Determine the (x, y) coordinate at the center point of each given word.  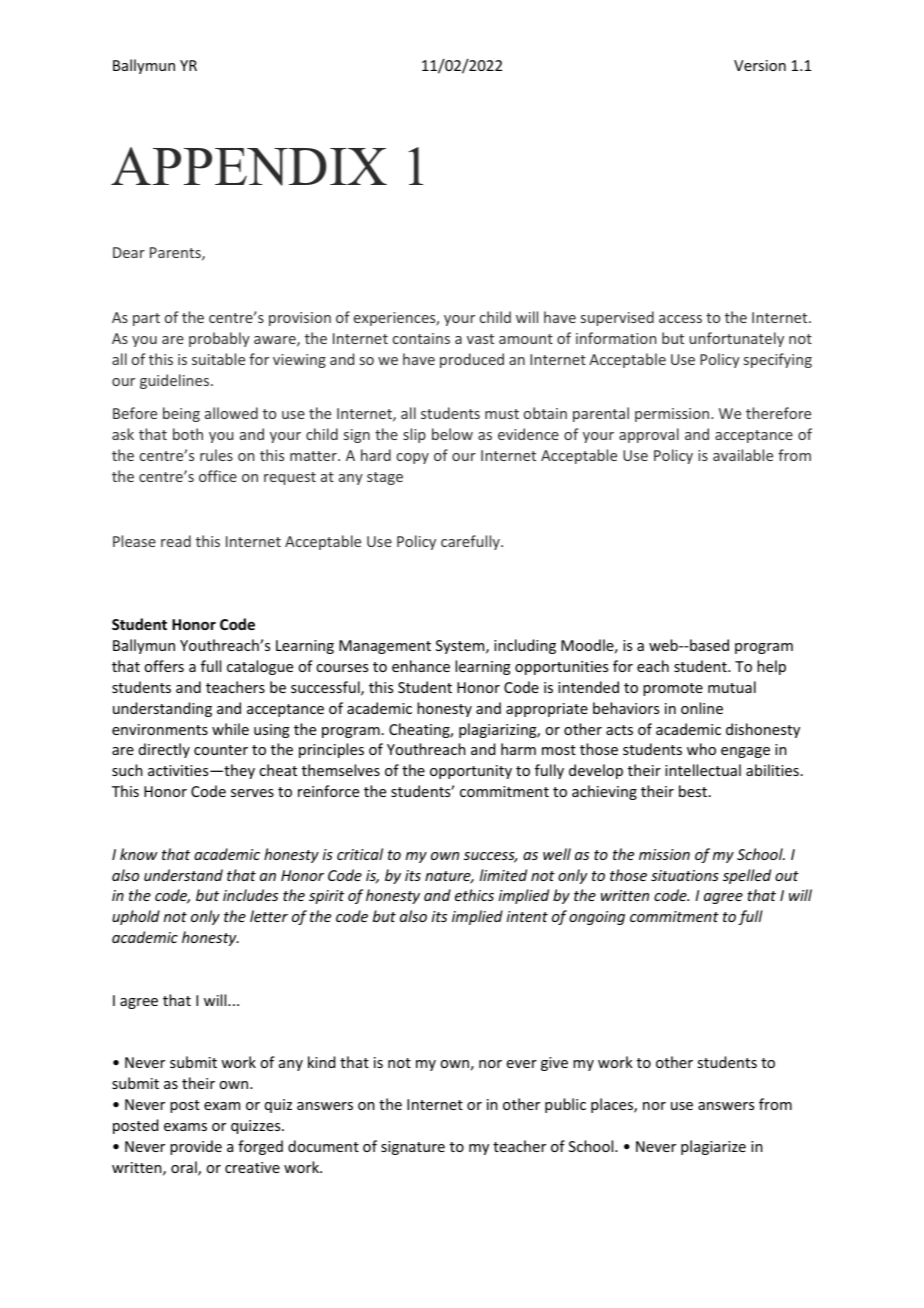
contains (421, 338)
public (565, 1105)
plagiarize (713, 1147)
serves (252, 793)
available (743, 455)
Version (760, 65)
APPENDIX (249, 166)
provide (196, 1147)
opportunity (471, 772)
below (452, 434)
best (694, 791)
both (188, 434)
